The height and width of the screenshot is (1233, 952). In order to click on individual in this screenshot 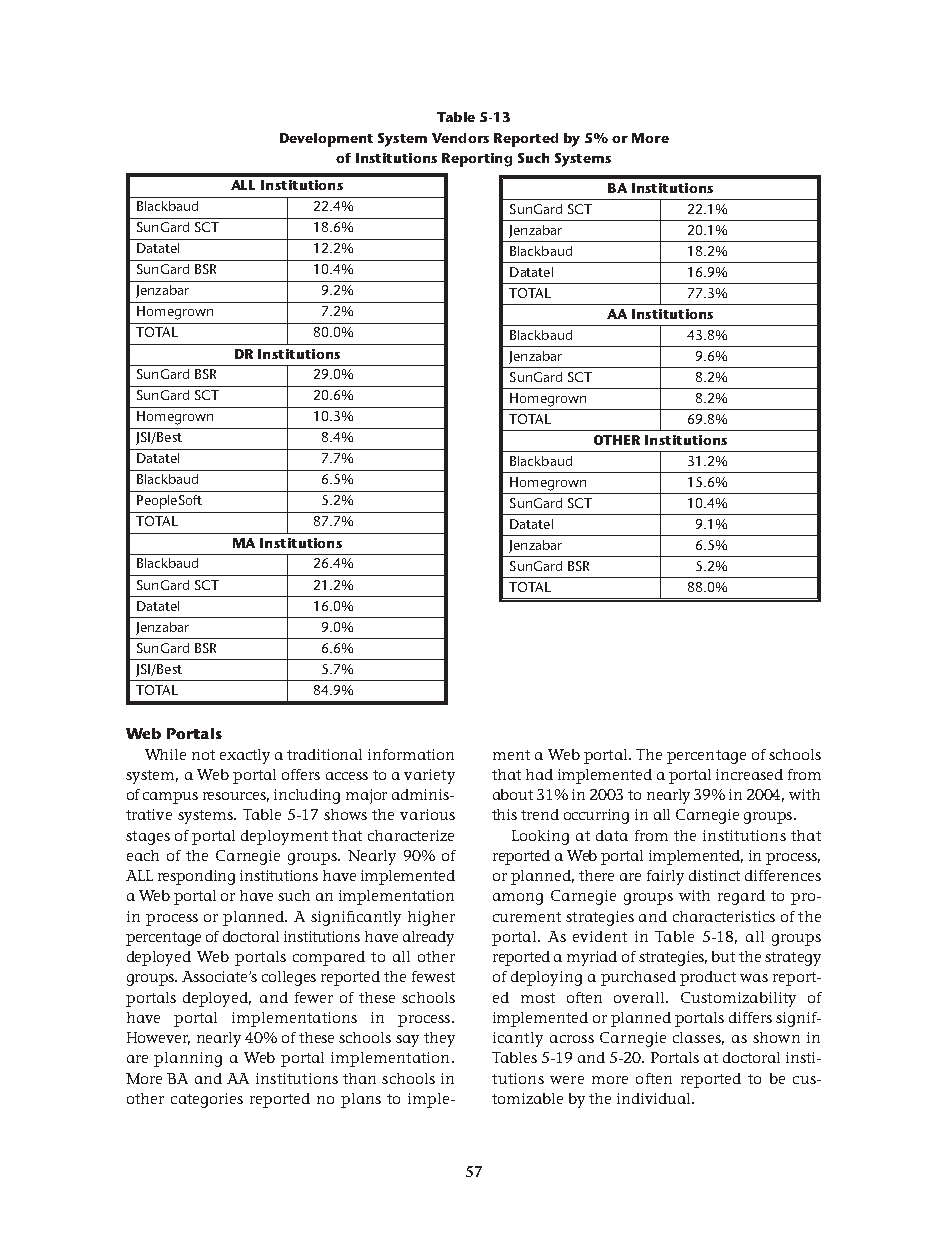, I will do `click(655, 1098)`.
